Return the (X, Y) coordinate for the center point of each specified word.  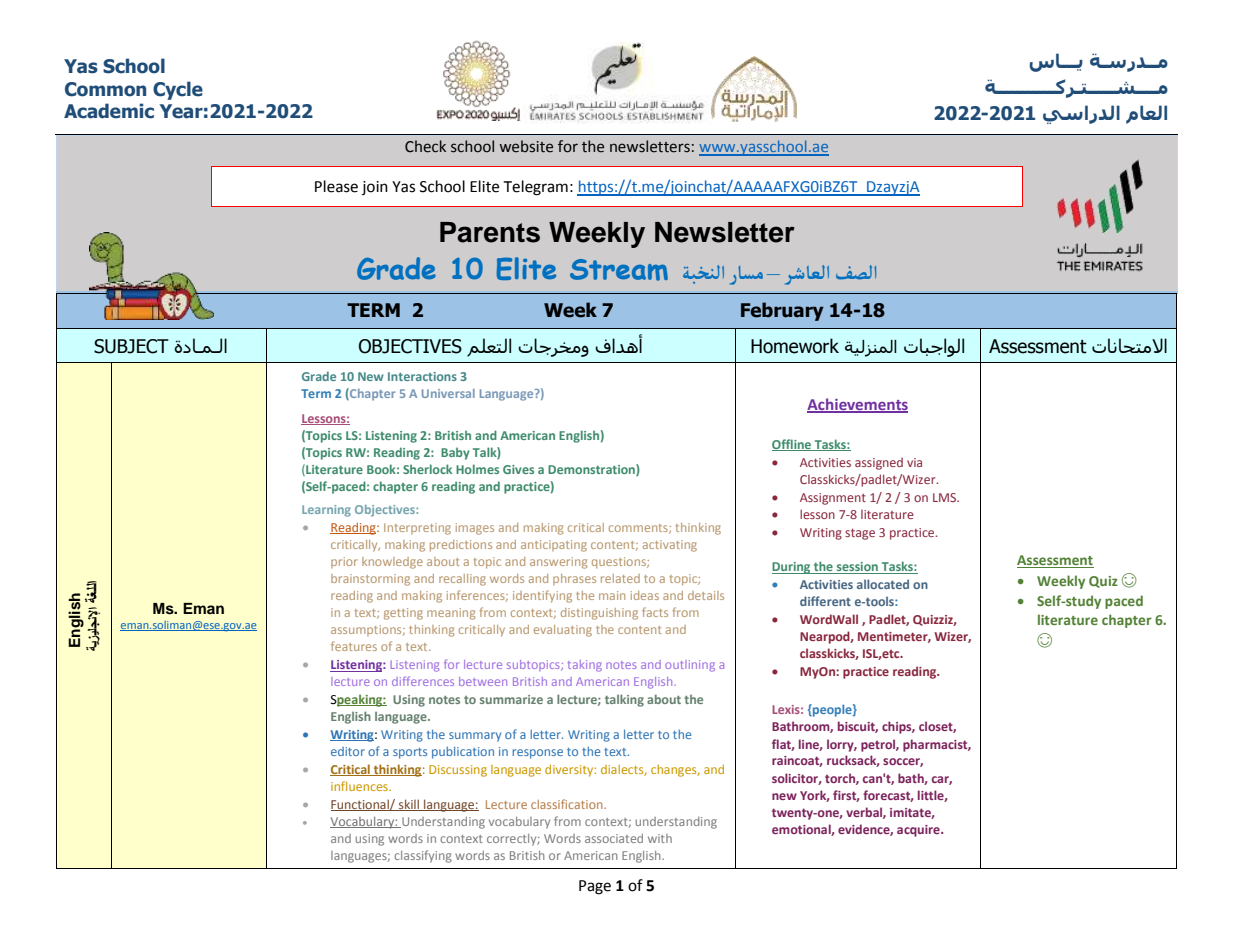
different (825, 601)
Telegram (535, 188)
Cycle (178, 90)
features (354, 646)
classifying (423, 856)
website (526, 146)
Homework (795, 346)
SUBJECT (131, 346)
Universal (448, 393)
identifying (542, 596)
